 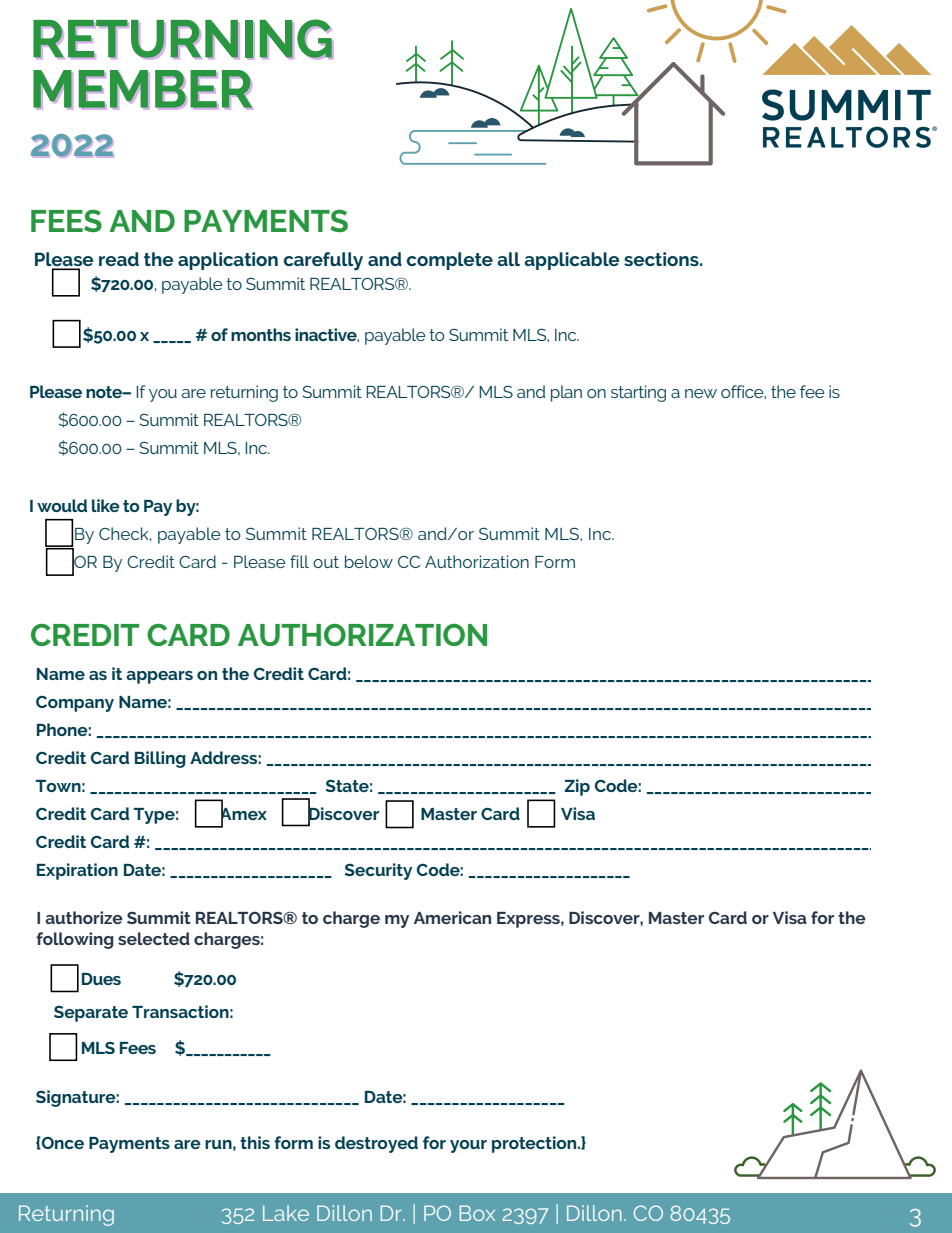 What do you see at coordinates (154, 938) in the screenshot?
I see `selected` at bounding box center [154, 938].
